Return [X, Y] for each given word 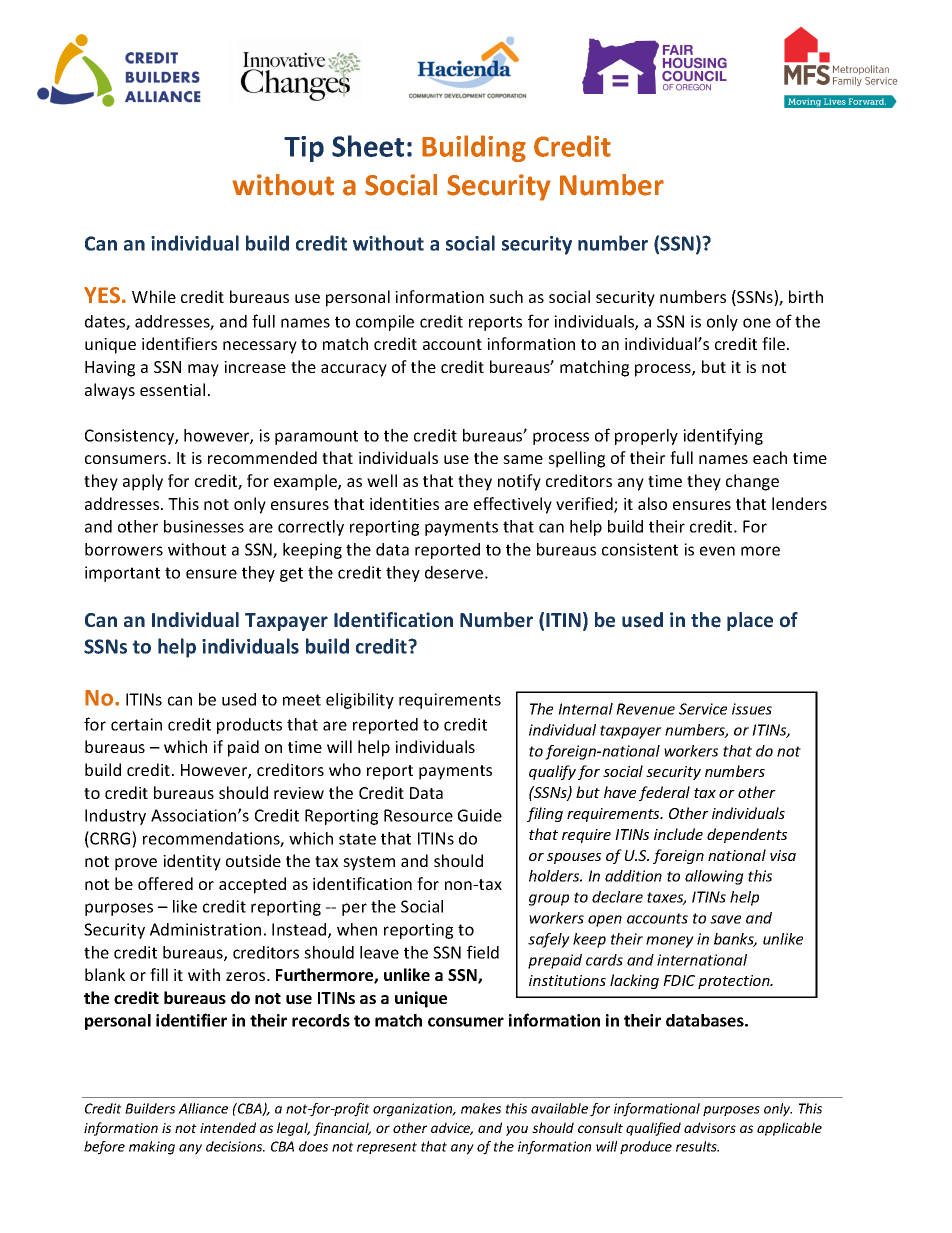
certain [136, 724]
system [369, 863]
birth [806, 296]
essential [172, 389]
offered [165, 883]
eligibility [360, 701]
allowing [714, 877]
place [750, 621]
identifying [723, 436]
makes [481, 1108]
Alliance [203, 1108]
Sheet [368, 146]
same [523, 459]
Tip [304, 149]
